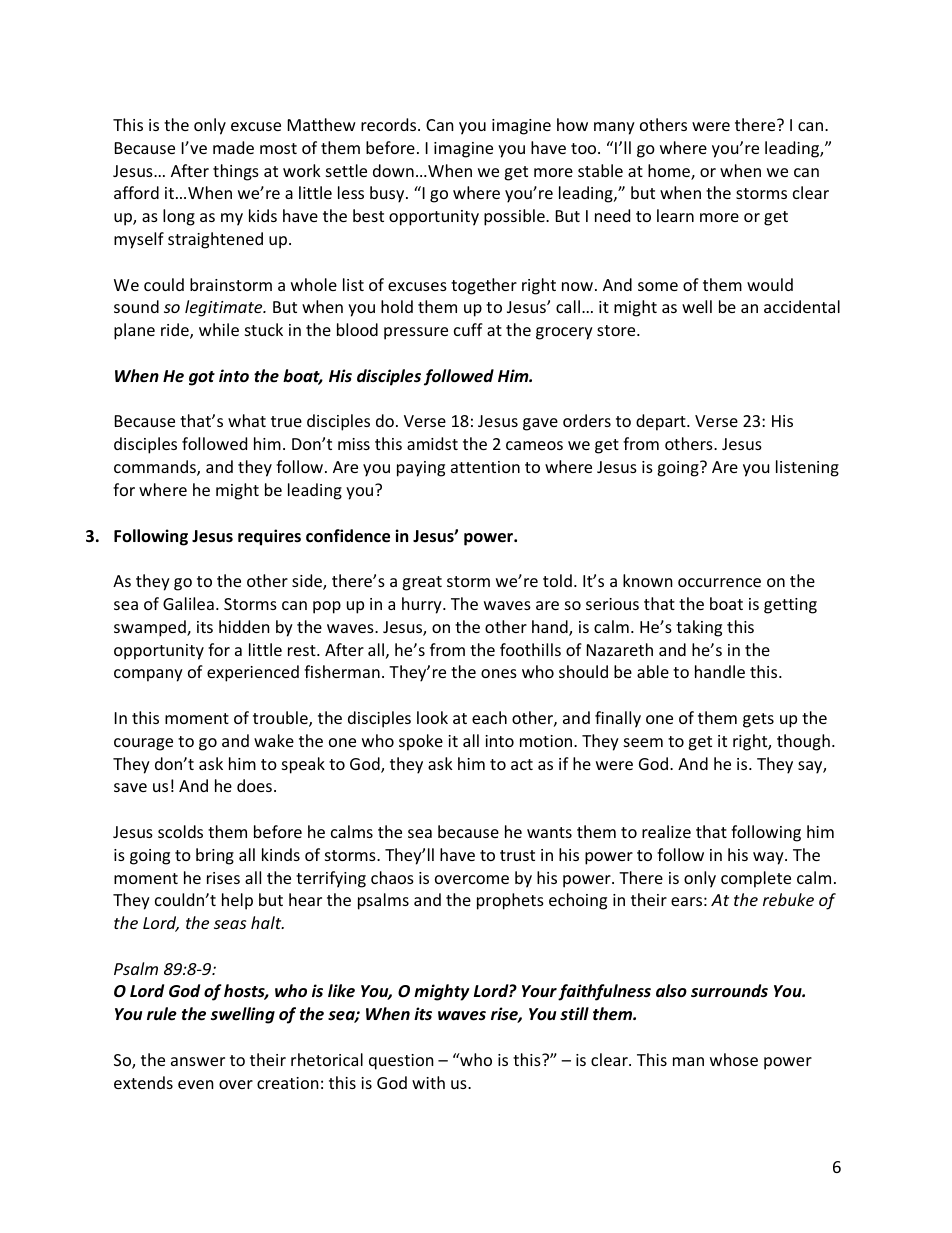  I want to click on with, so click(428, 1082).
